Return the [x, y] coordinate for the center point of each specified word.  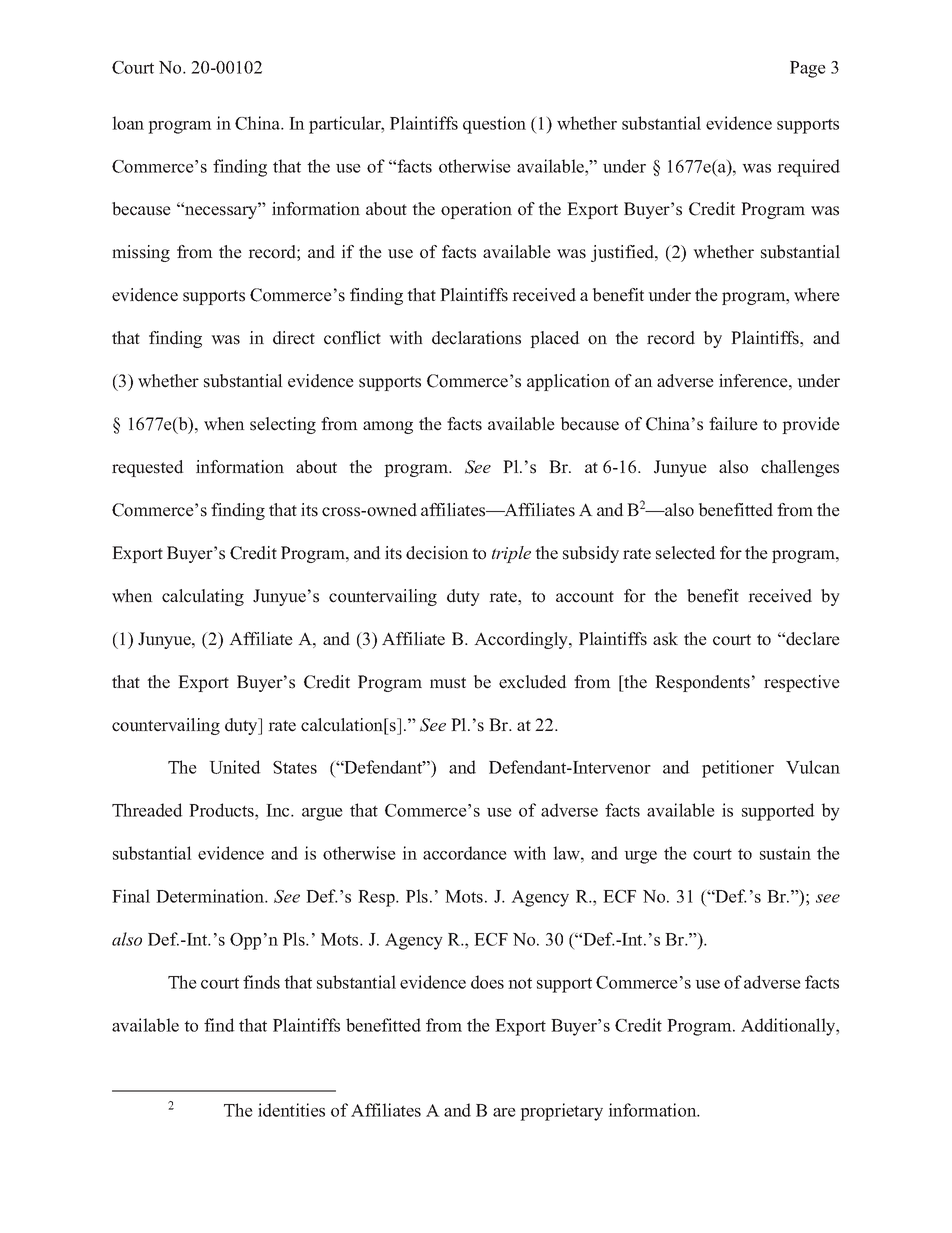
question [494, 125]
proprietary [561, 1112]
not [520, 983]
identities [291, 1110]
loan [128, 123]
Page [808, 69]
